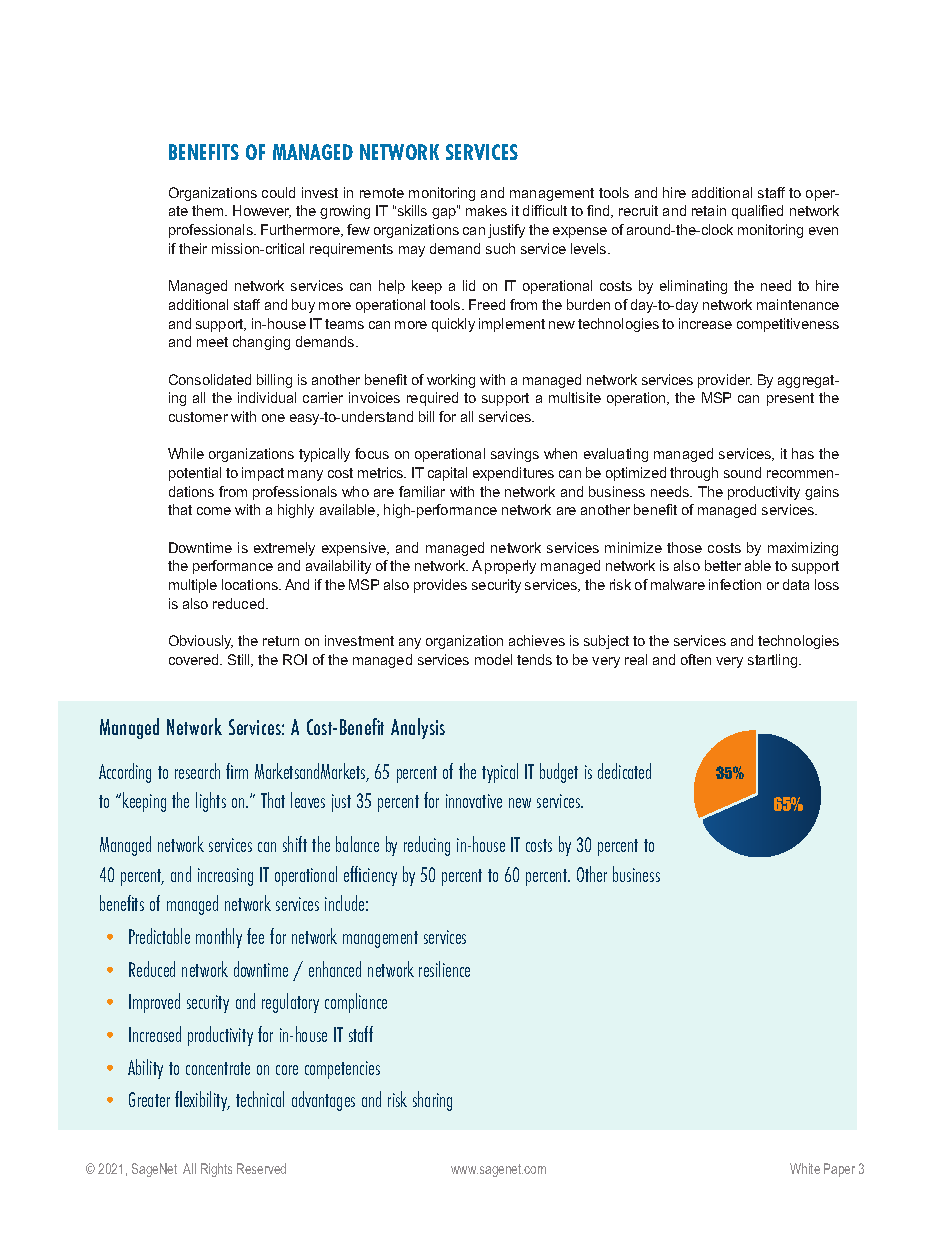 The width and height of the page is (952, 1233). I want to click on sound, so click(742, 472).
